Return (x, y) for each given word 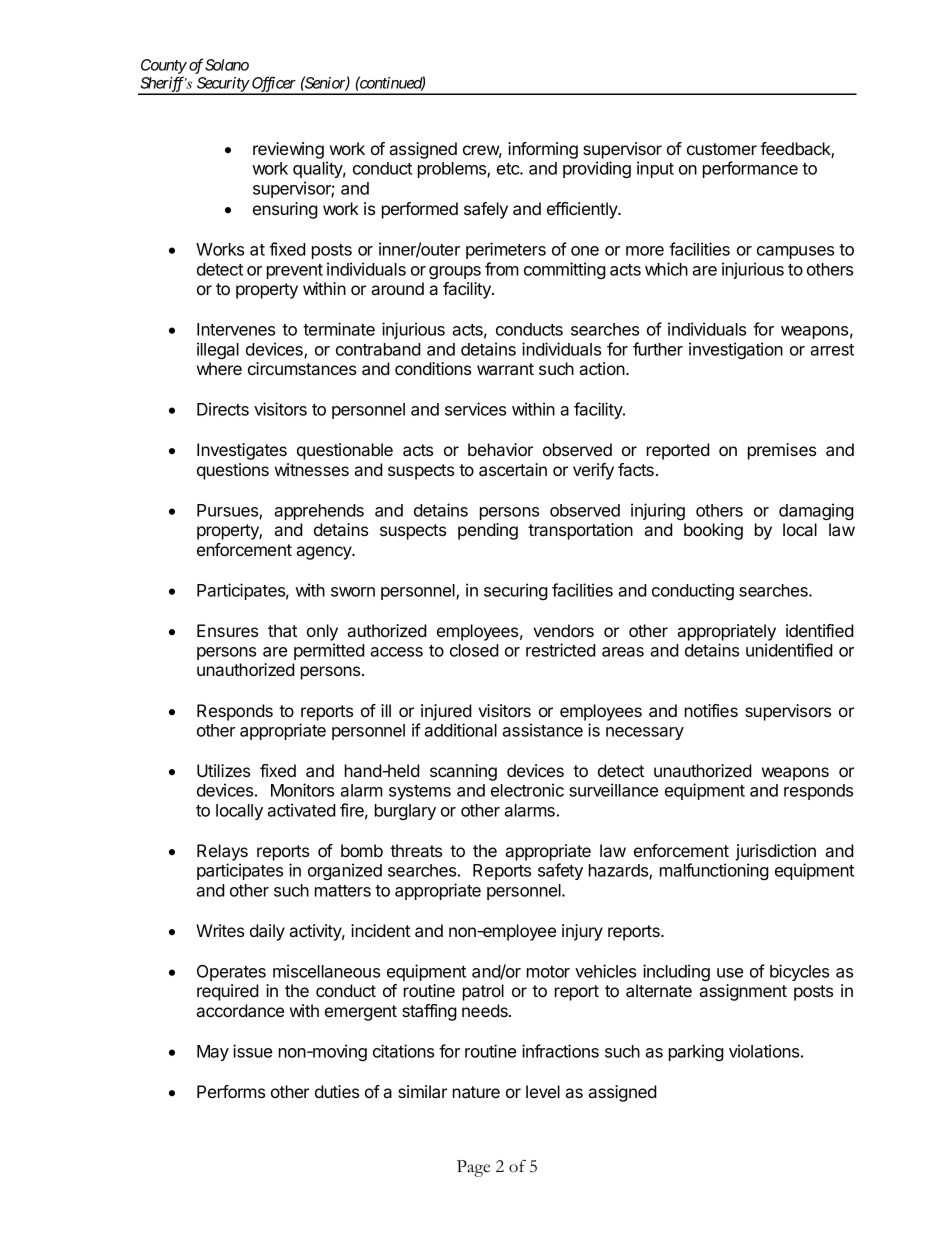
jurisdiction (775, 852)
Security (222, 85)
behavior (500, 449)
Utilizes (223, 770)
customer (722, 149)
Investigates (242, 451)
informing (543, 150)
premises (782, 451)
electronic (527, 790)
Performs (231, 1091)
